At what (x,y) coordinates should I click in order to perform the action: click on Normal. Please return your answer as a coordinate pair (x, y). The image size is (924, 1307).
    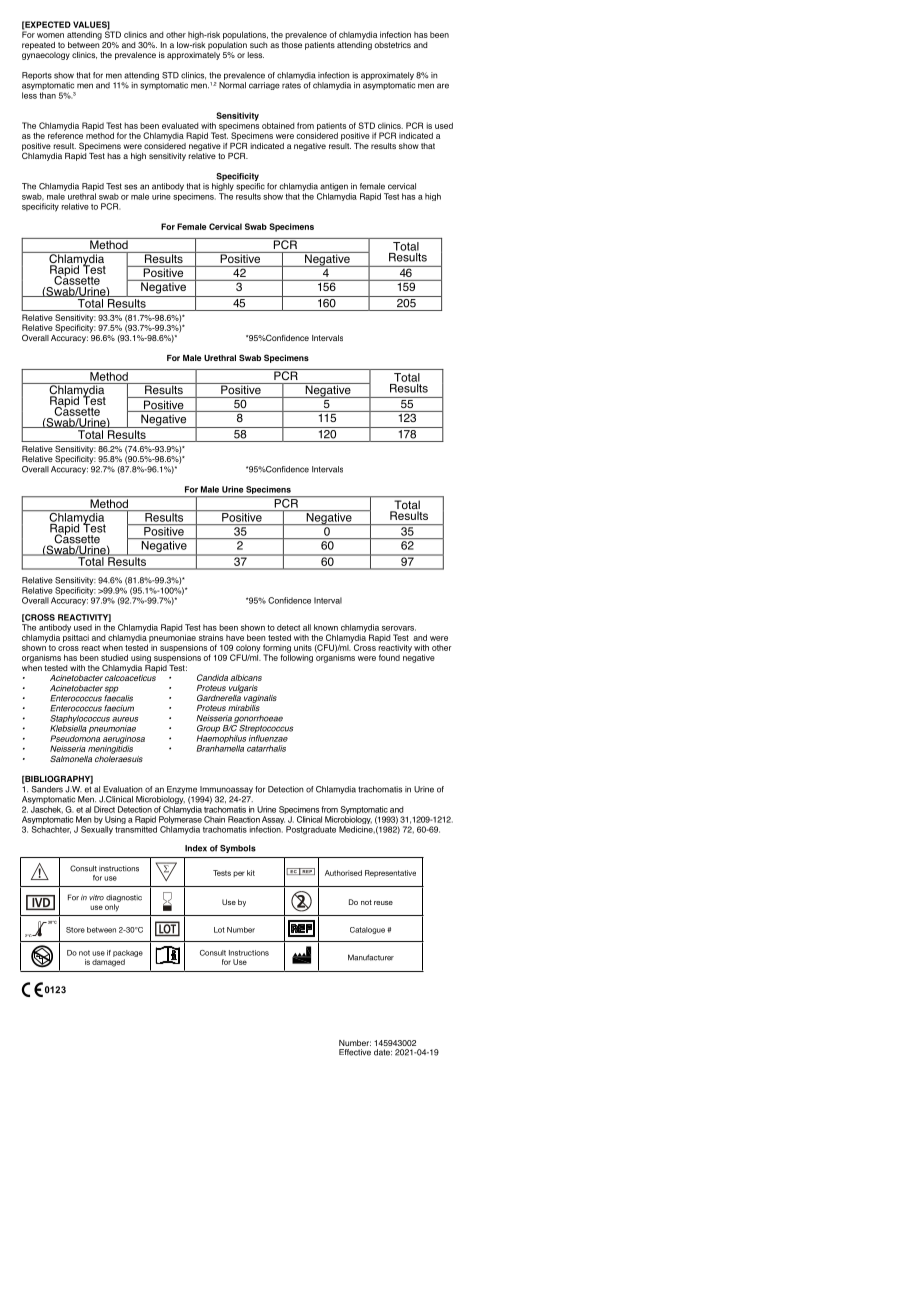
    Looking at the image, I should click on (232, 85).
